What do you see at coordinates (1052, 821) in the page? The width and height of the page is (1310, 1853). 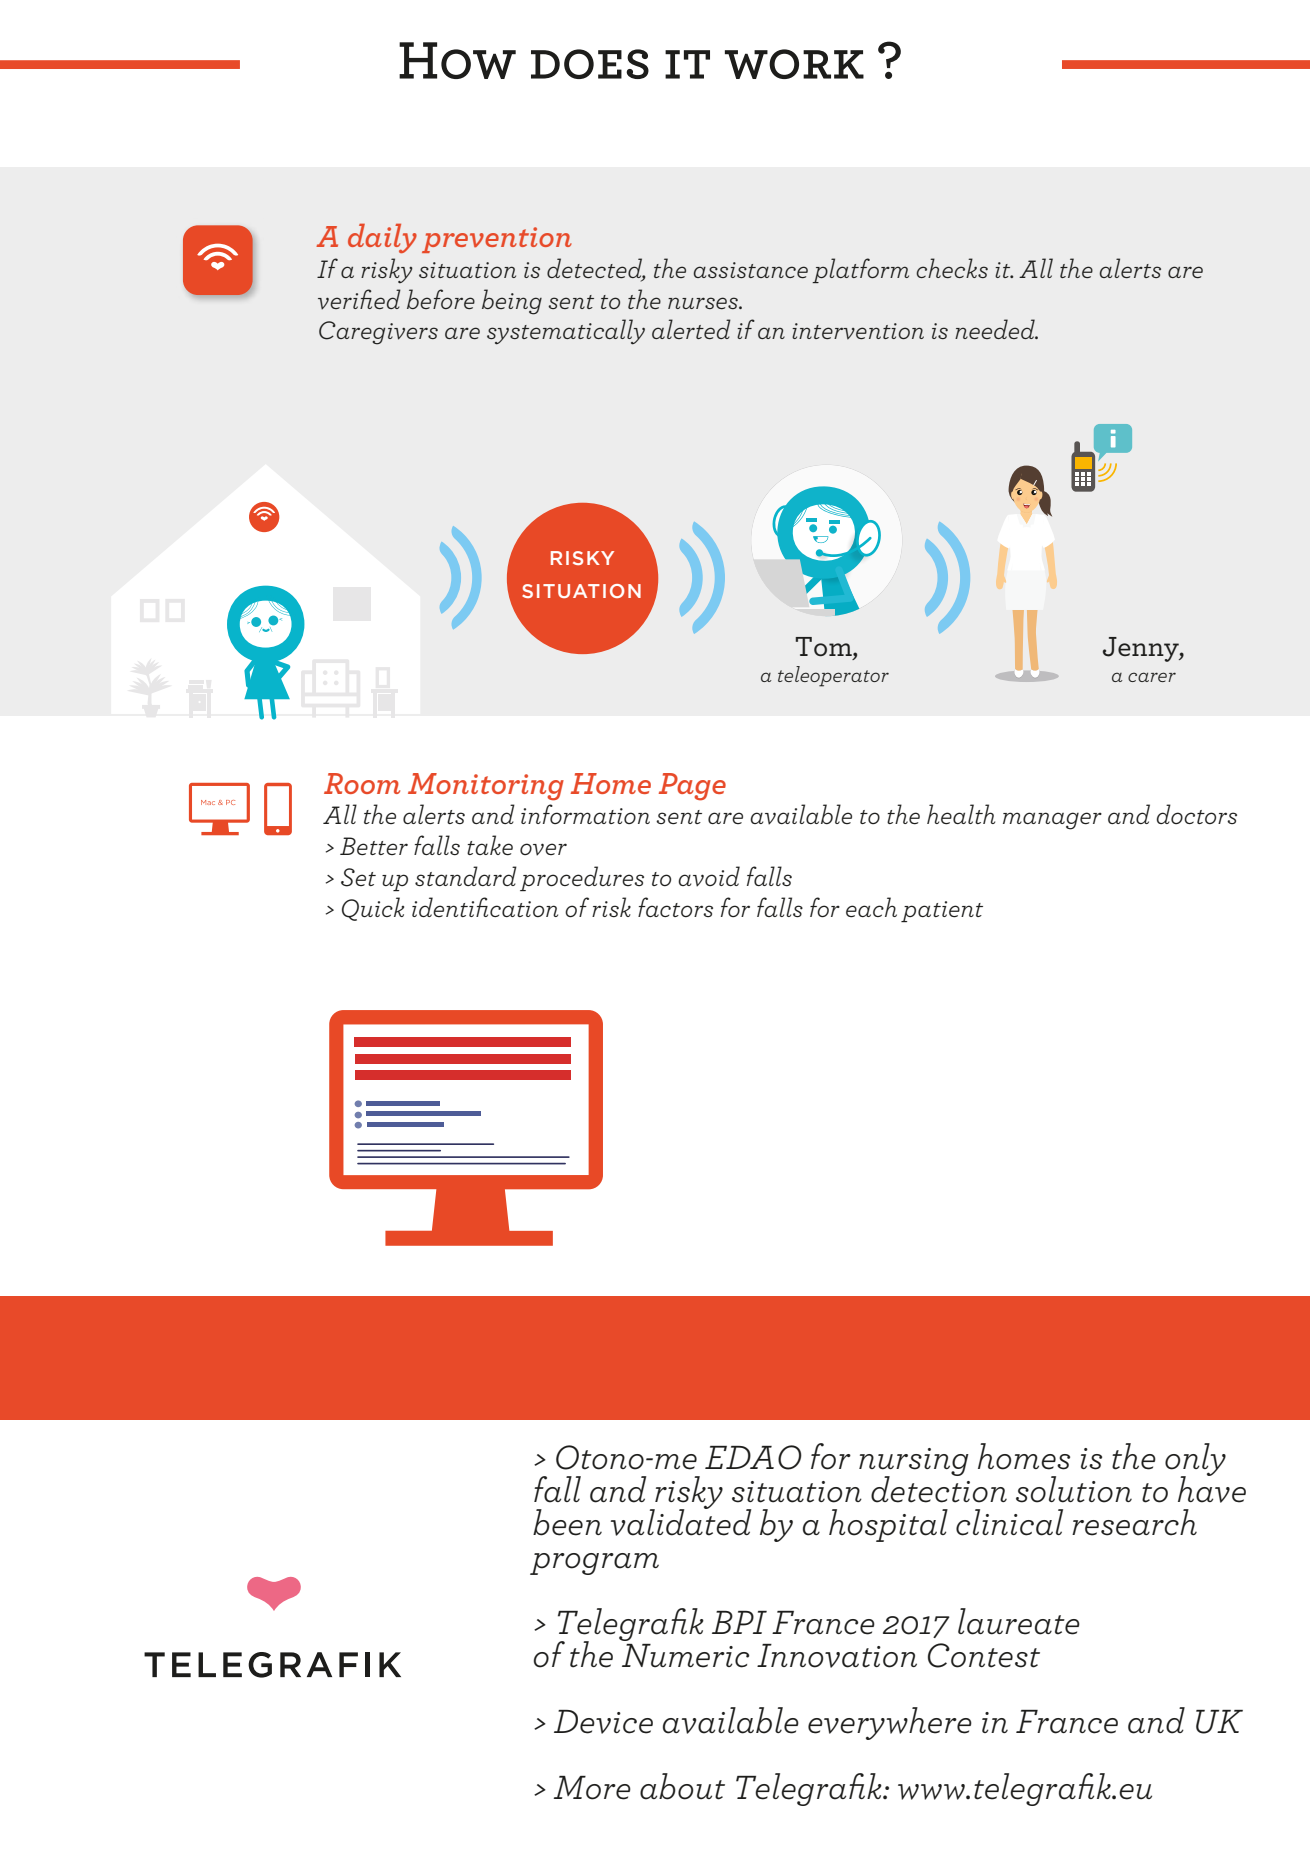 I see `manager` at bounding box center [1052, 821].
